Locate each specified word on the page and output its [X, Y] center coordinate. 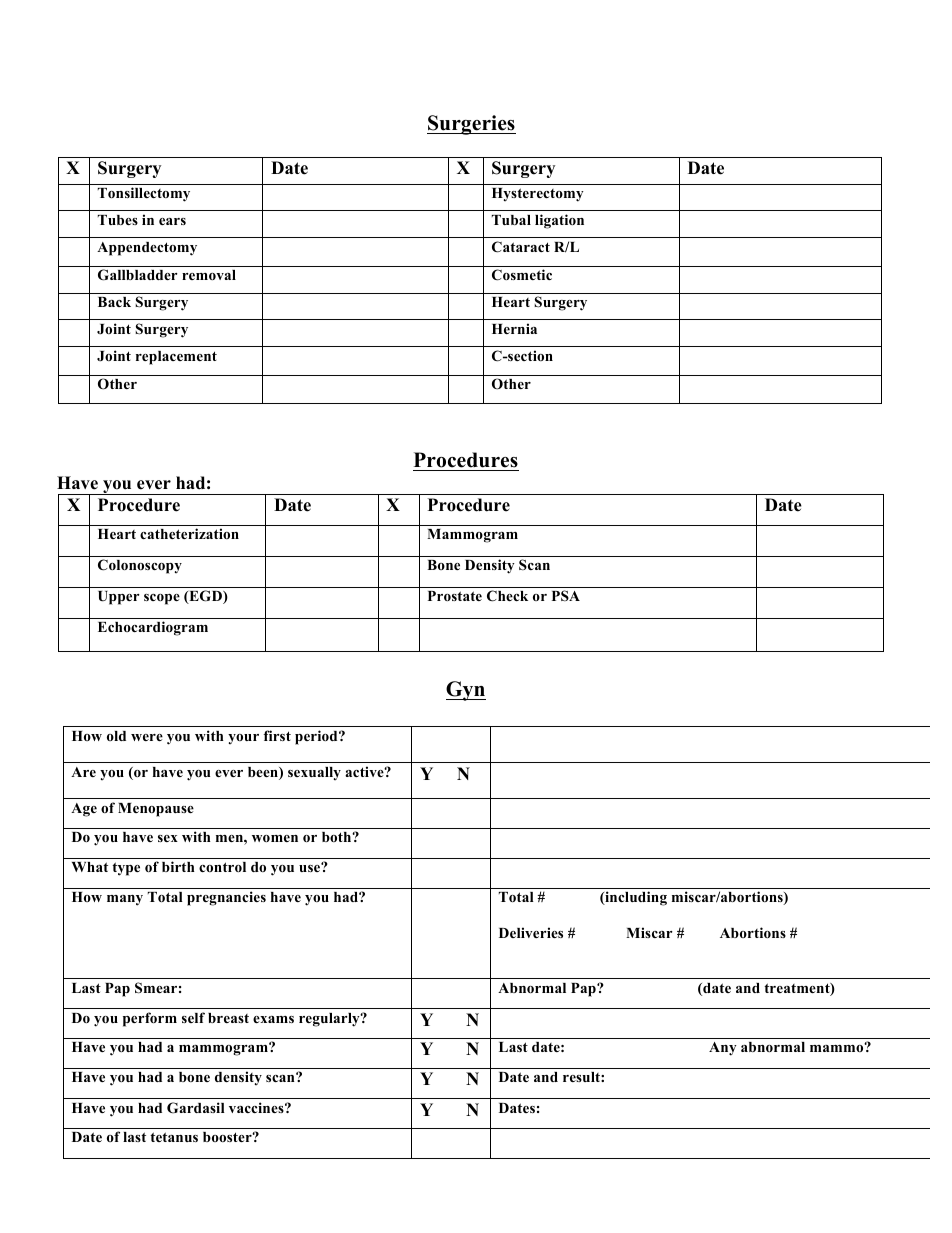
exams [273, 1019]
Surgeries [471, 125]
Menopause [156, 810]
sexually [314, 773]
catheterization [189, 533]
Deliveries [531, 932]
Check [507, 596]
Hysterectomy [538, 195]
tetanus [174, 1137]
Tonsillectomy [144, 194]
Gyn [466, 691]
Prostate [455, 596]
